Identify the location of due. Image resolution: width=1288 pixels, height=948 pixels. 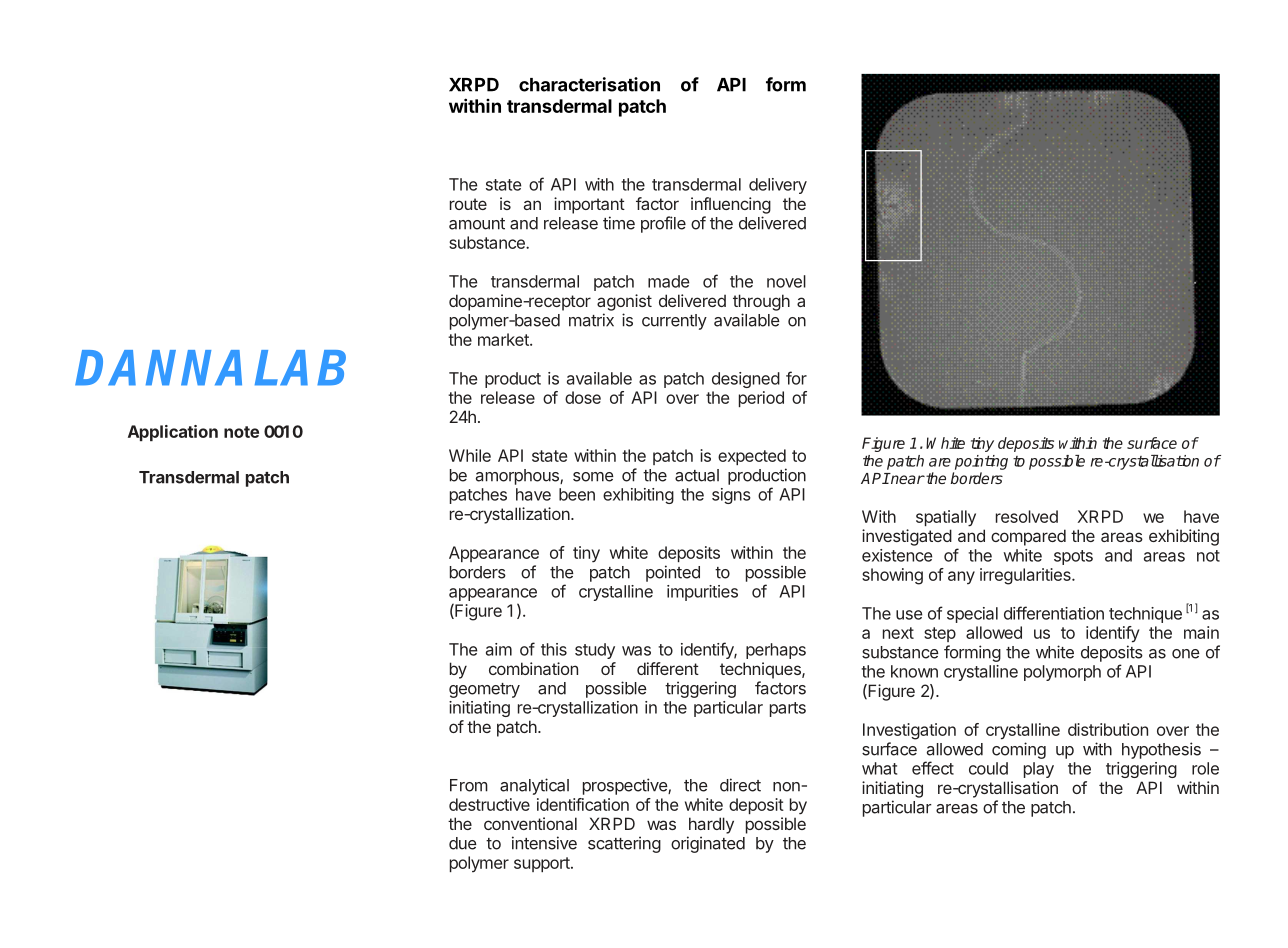
(463, 843).
